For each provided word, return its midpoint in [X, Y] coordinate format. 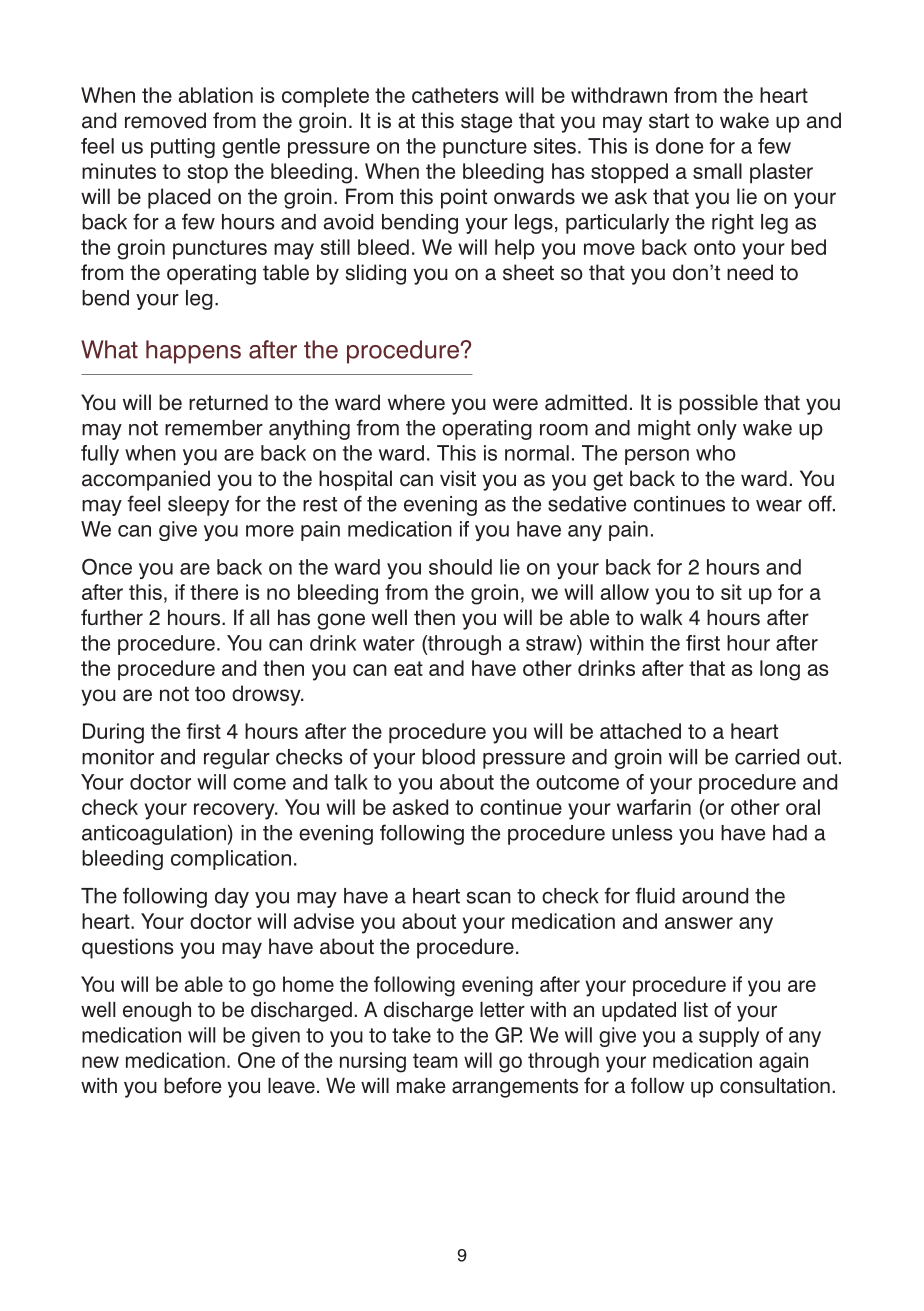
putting [183, 148]
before [193, 1085]
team [435, 1060]
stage [486, 123]
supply [729, 1037]
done [679, 146]
